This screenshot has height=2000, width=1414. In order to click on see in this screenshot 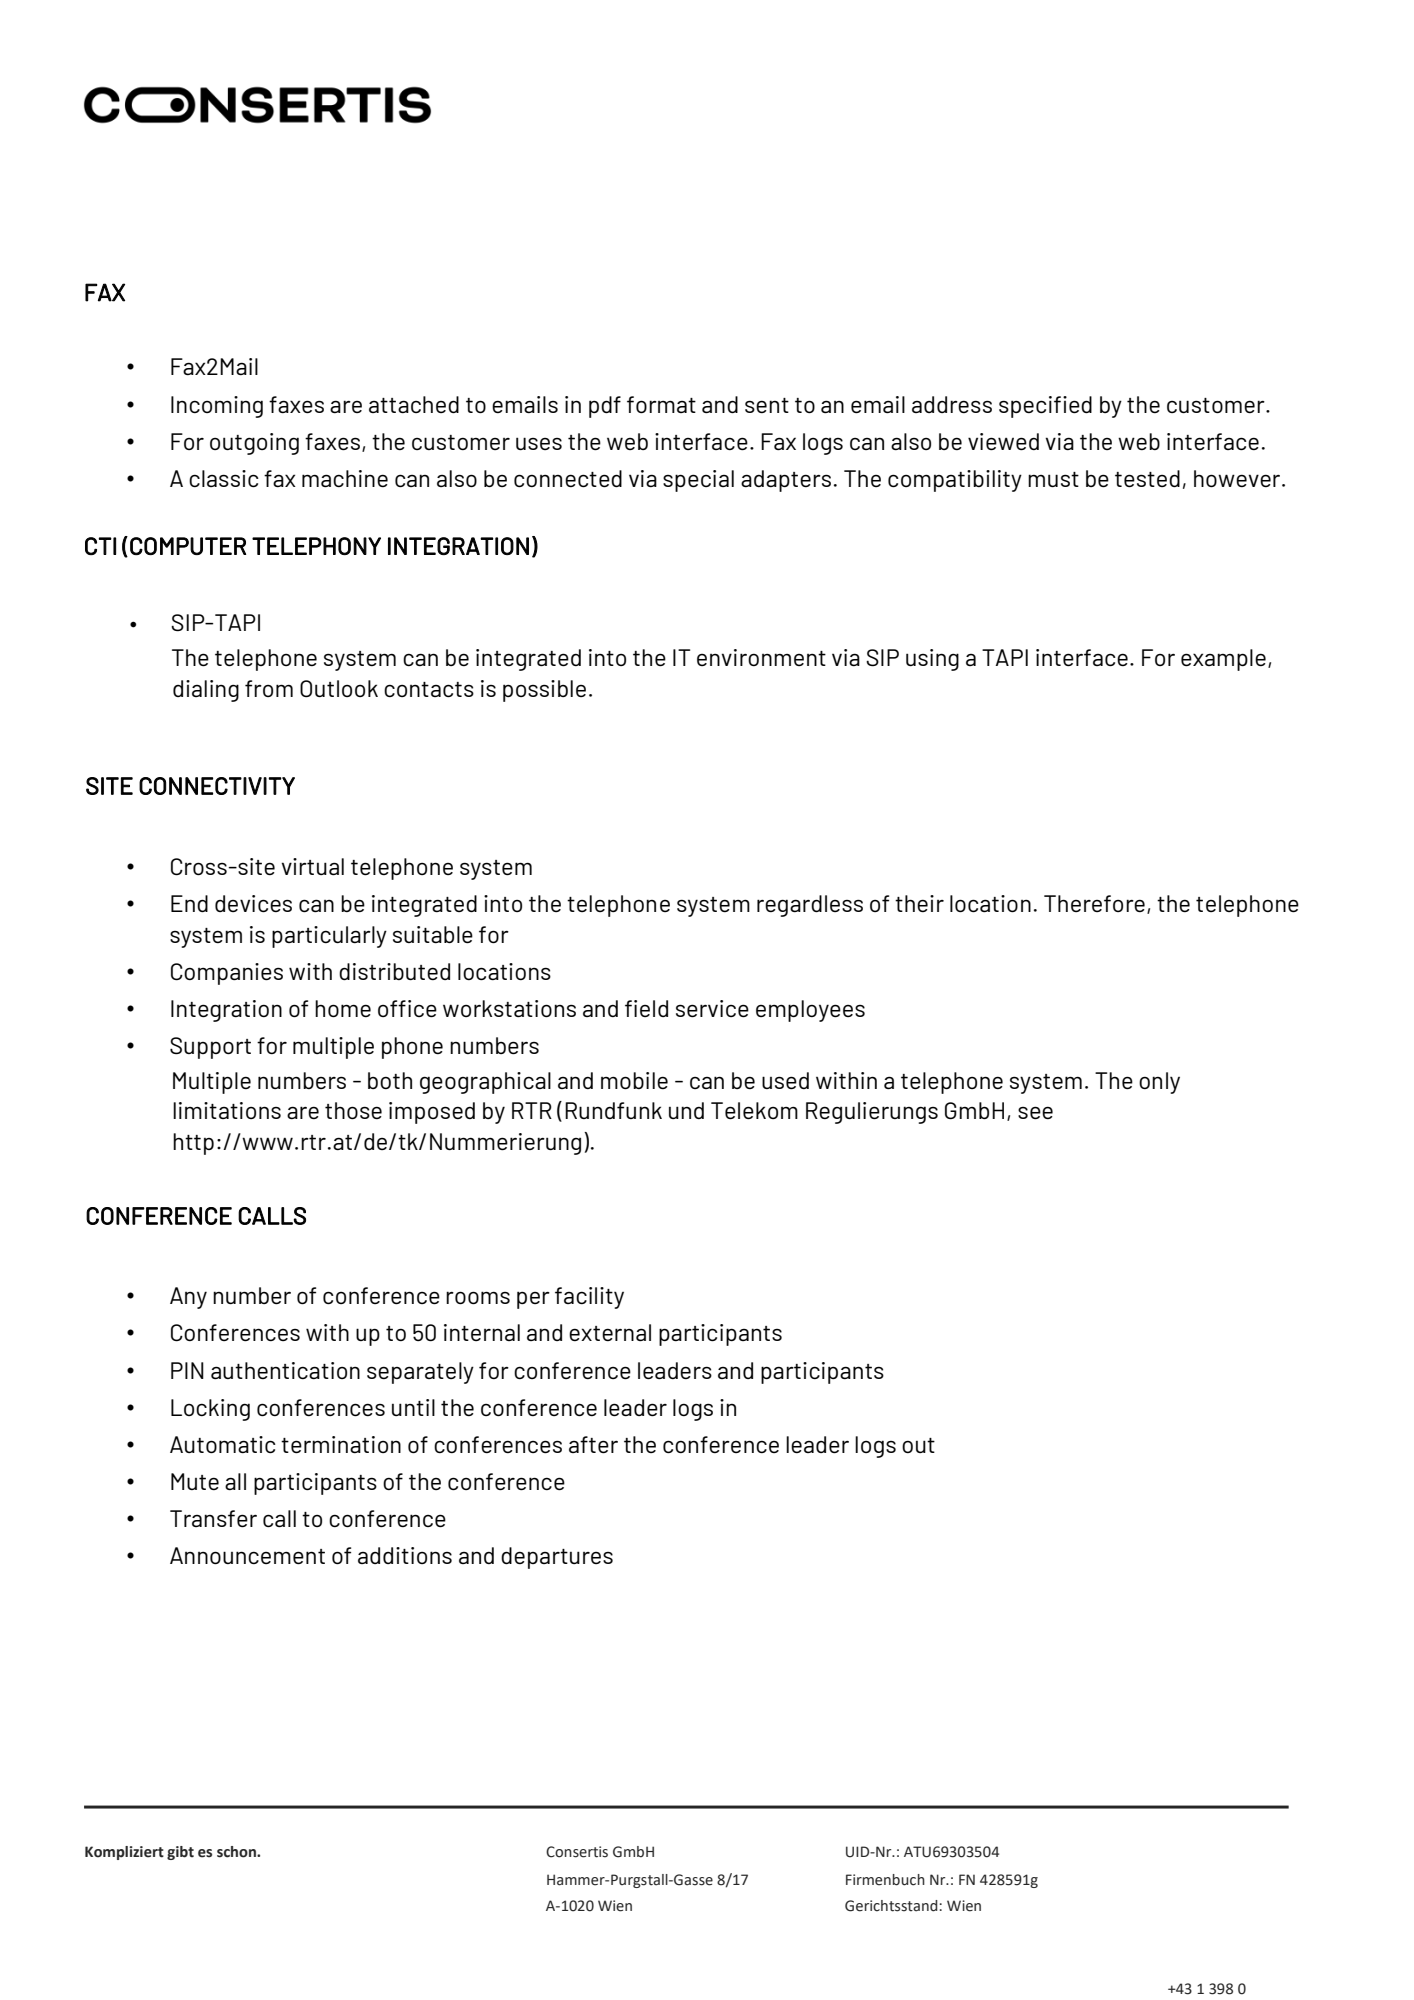, I will do `click(1035, 1113)`.
